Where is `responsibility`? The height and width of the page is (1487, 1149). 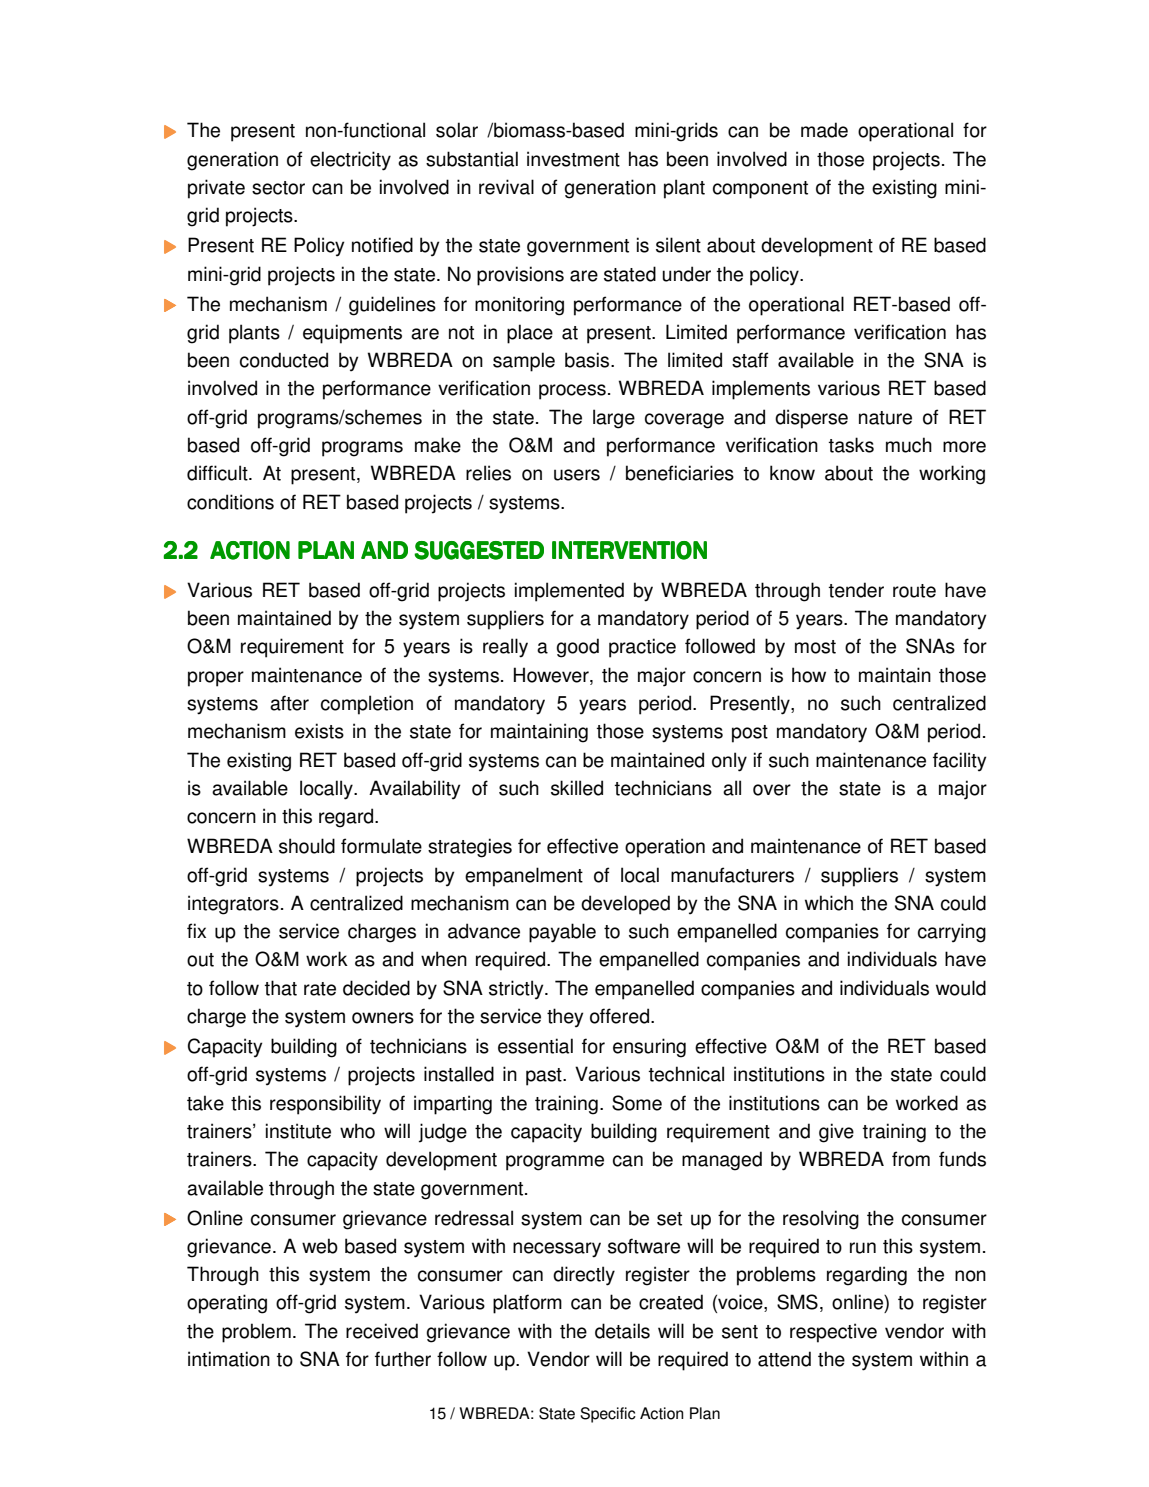
responsibility is located at coordinates (325, 1105).
